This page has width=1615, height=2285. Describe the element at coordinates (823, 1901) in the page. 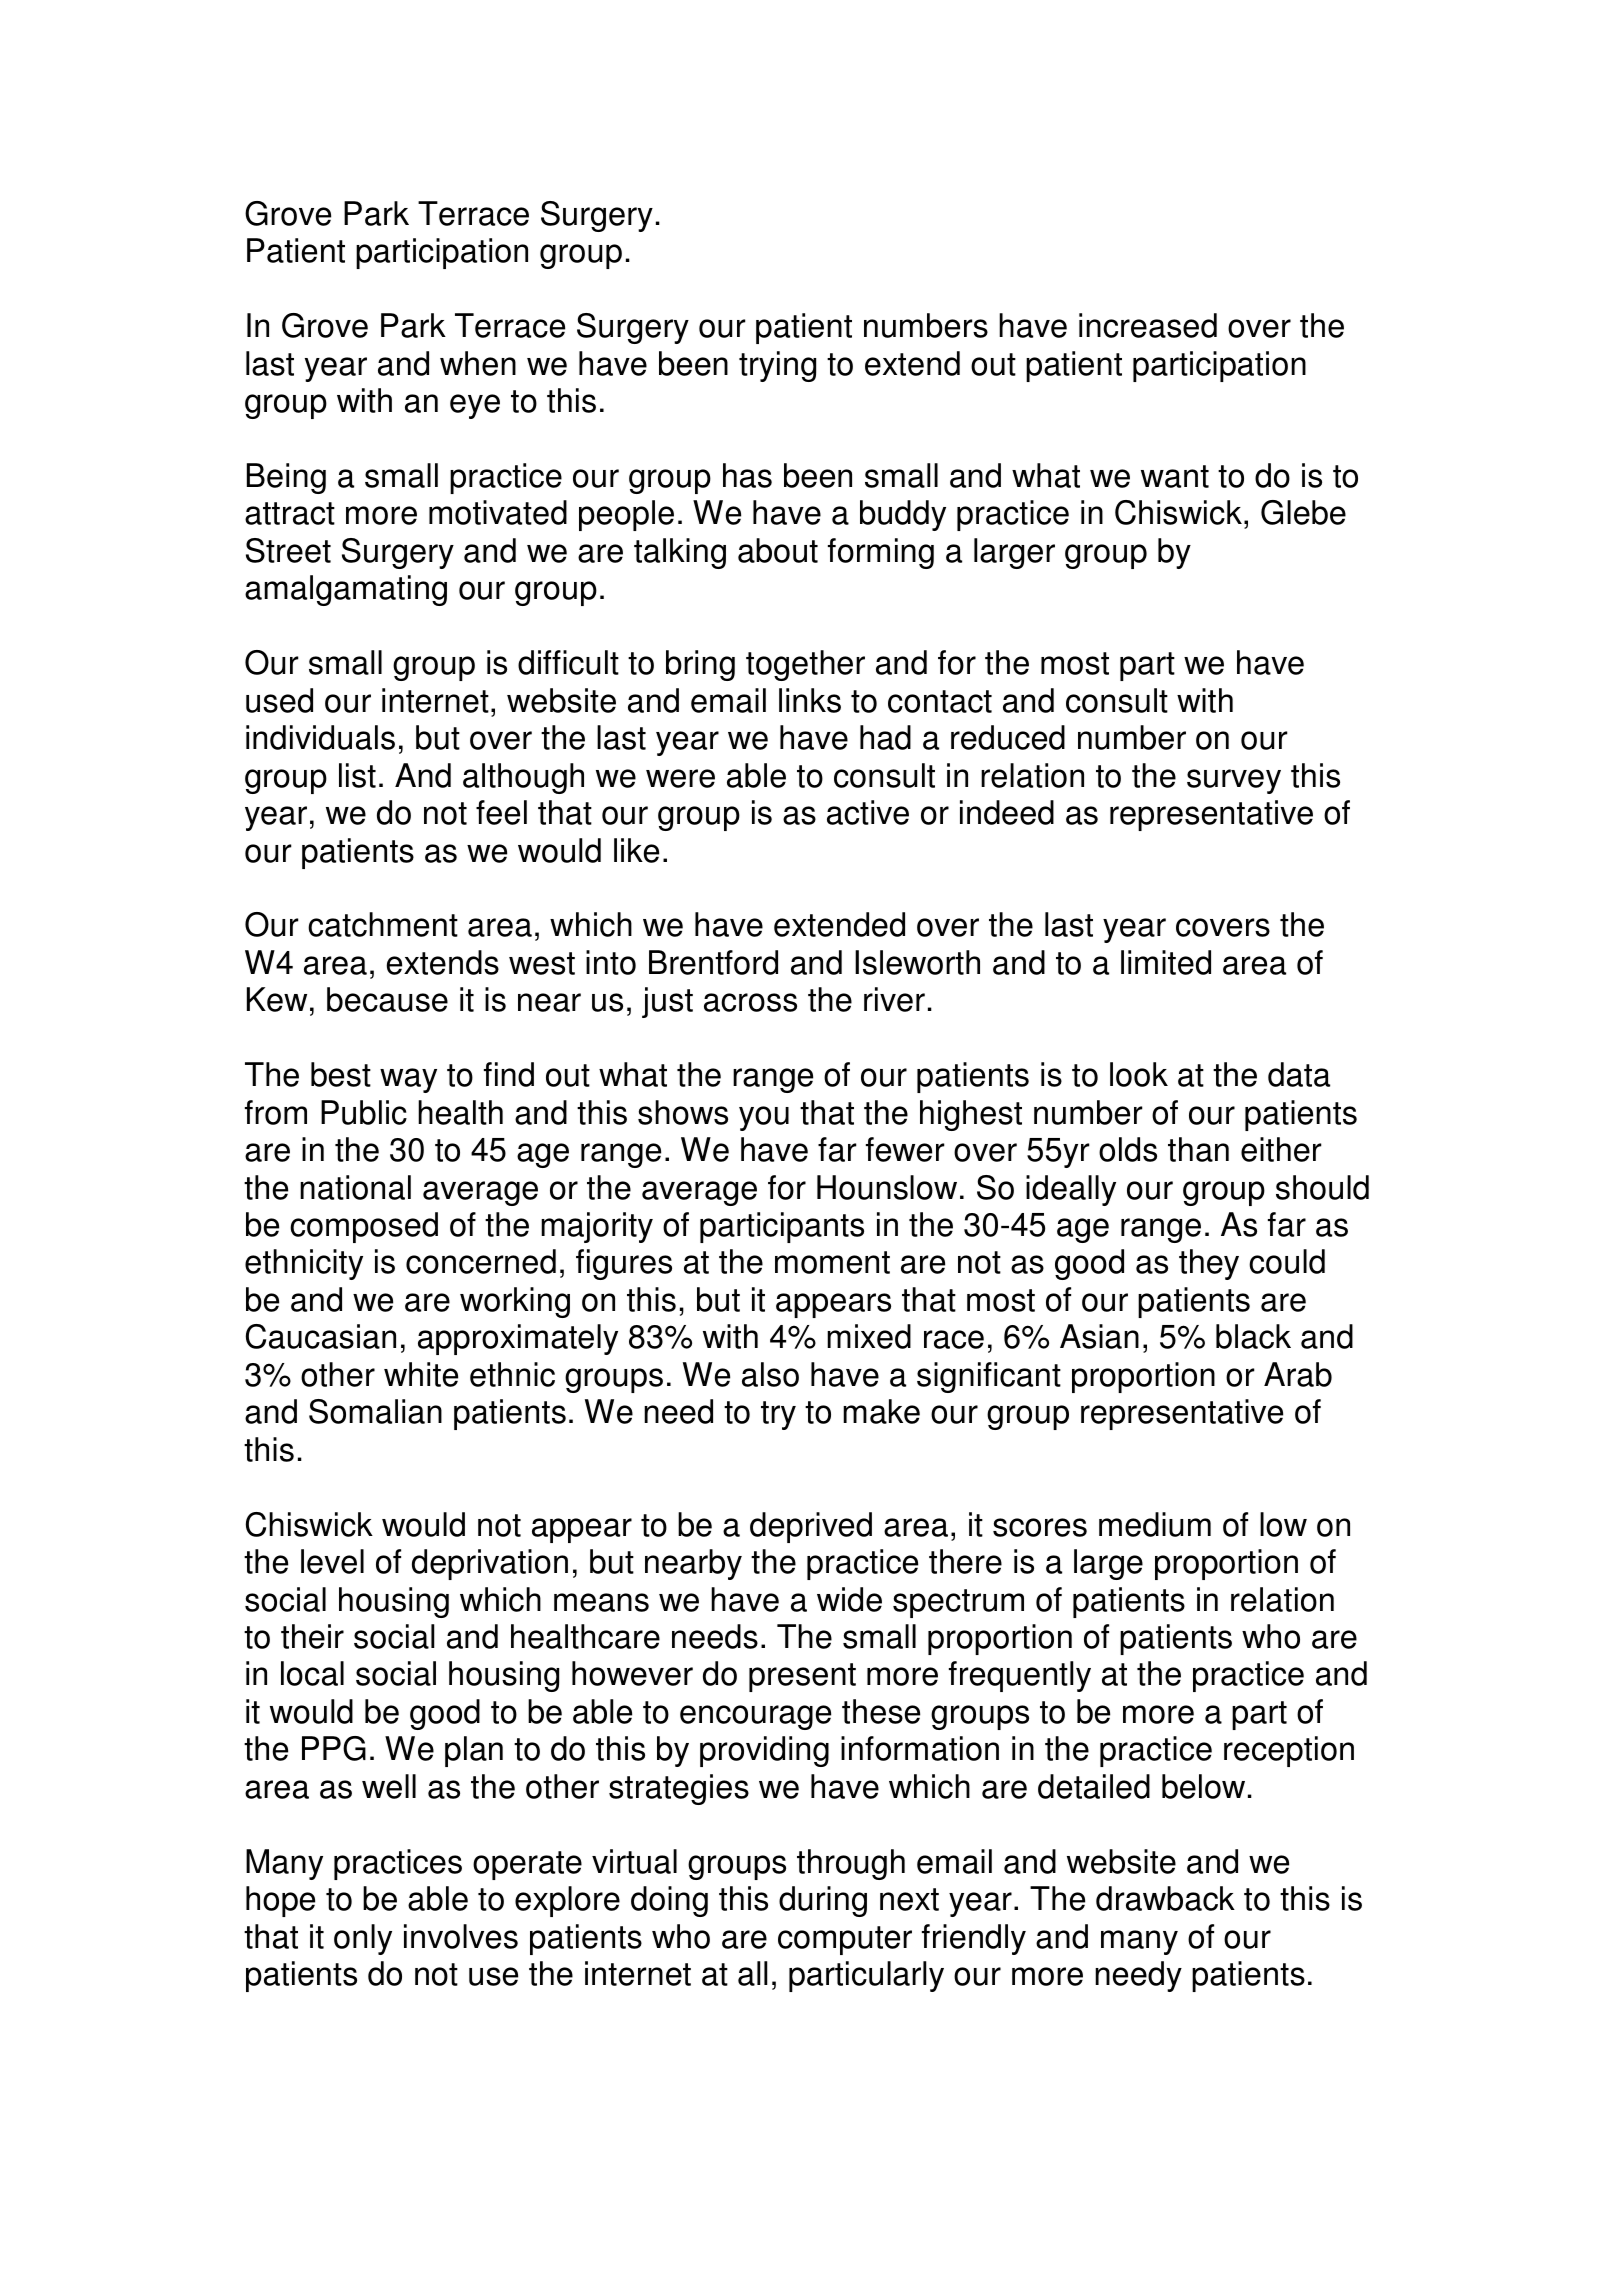

I see `during` at that location.
